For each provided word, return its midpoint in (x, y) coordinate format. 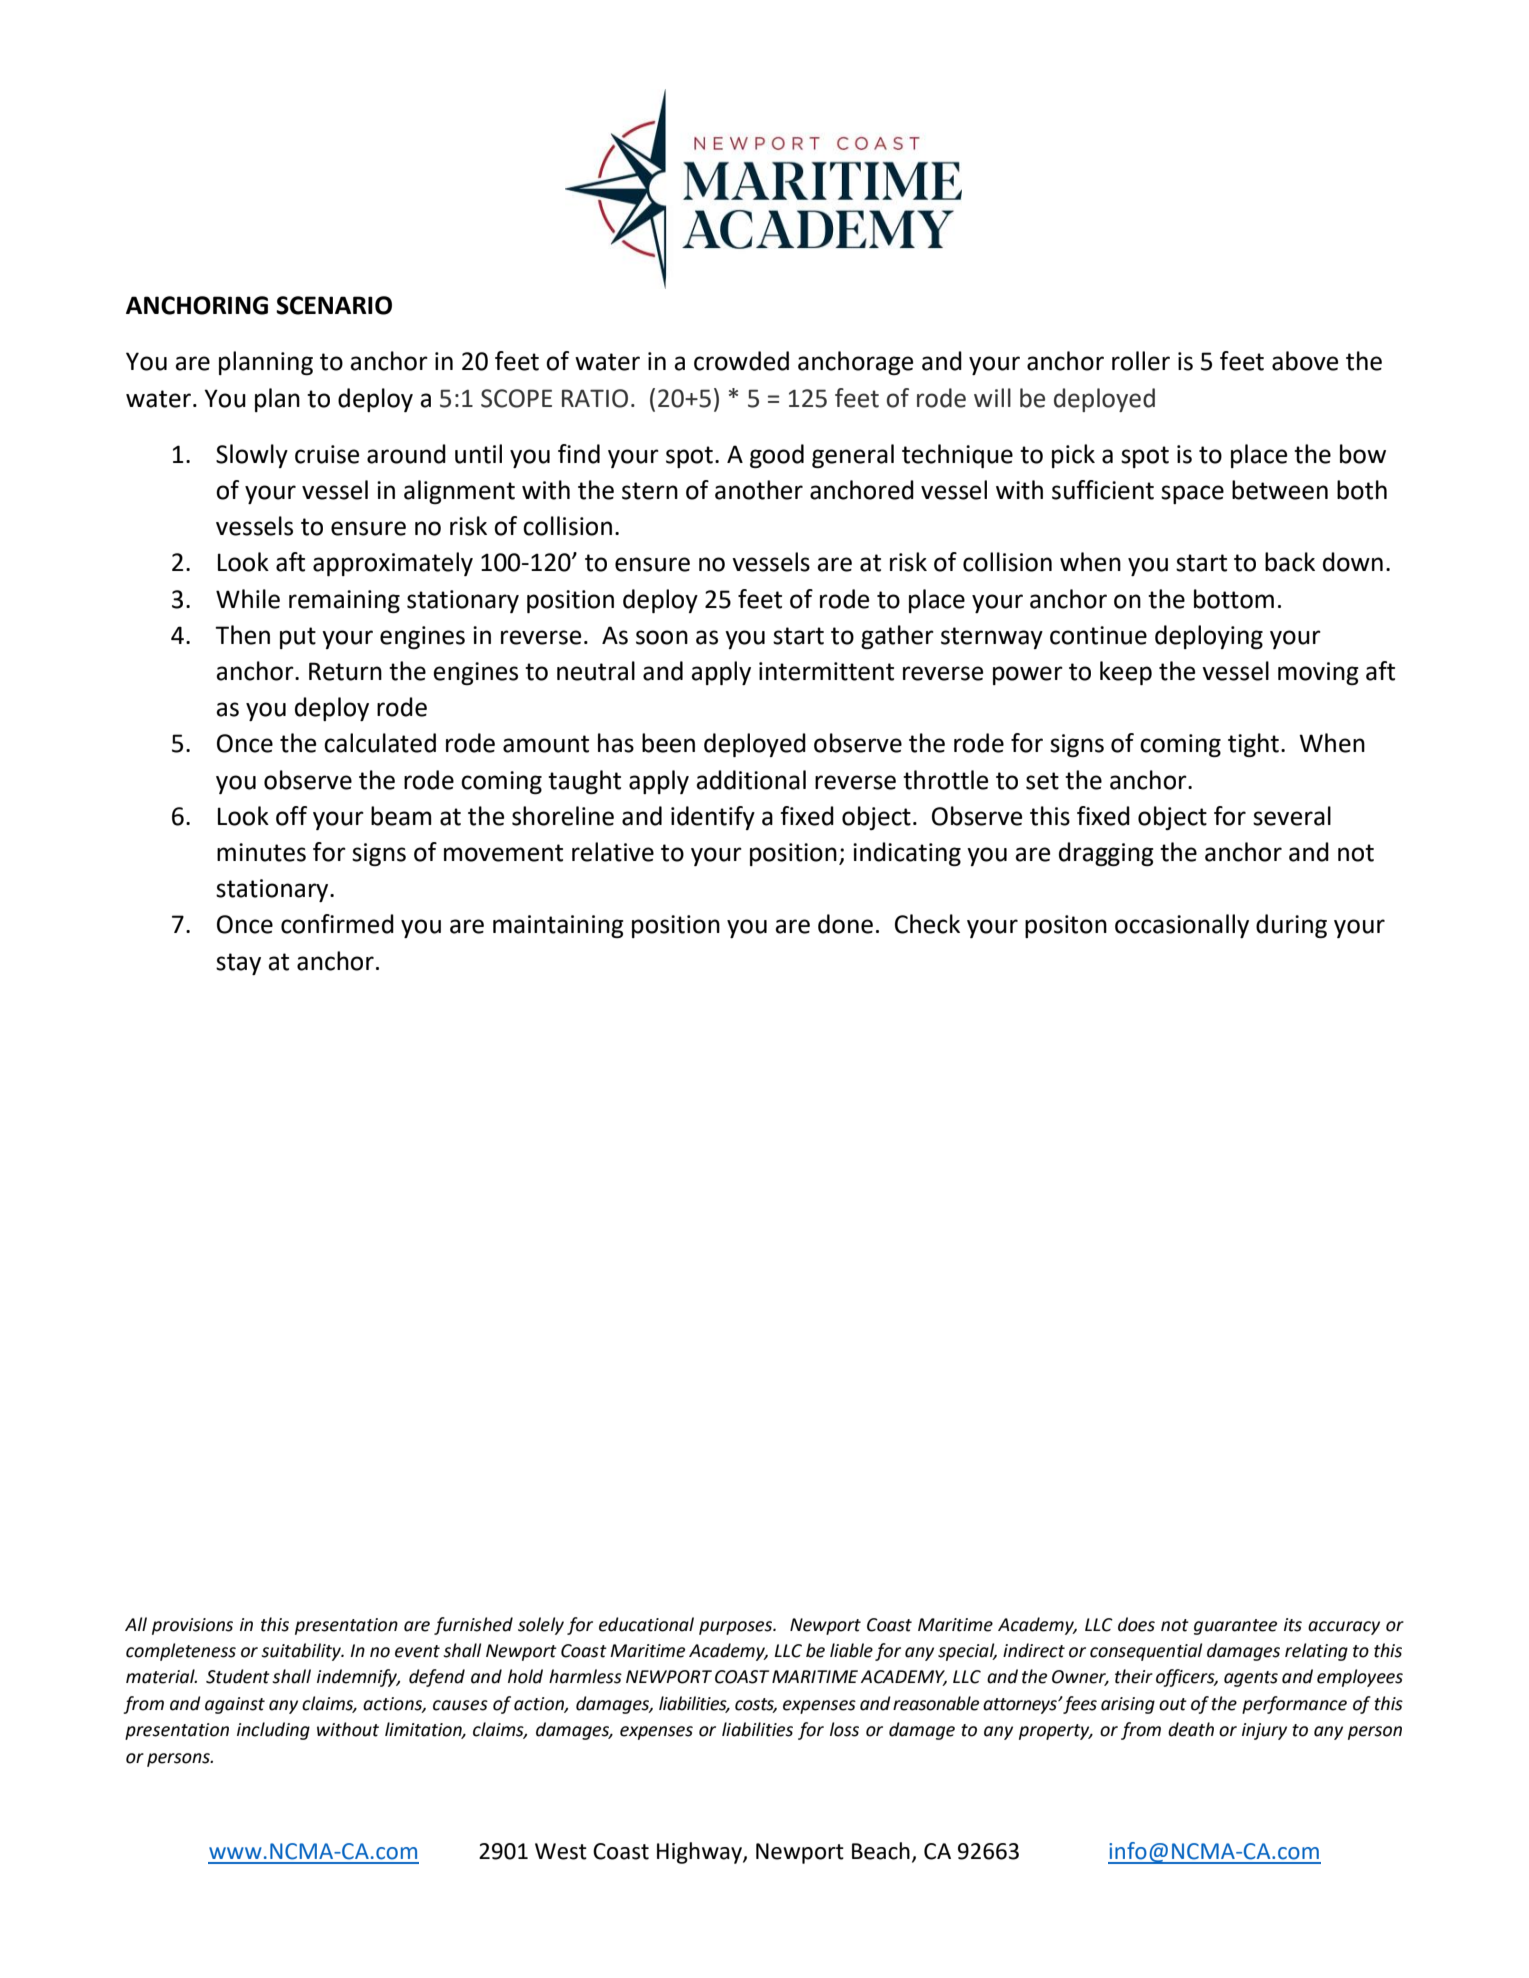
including (273, 1731)
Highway (700, 1853)
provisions (192, 1626)
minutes (261, 852)
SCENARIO (334, 305)
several (1292, 816)
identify (713, 818)
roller (1141, 361)
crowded (741, 361)
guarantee (1235, 1627)
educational (646, 1624)
